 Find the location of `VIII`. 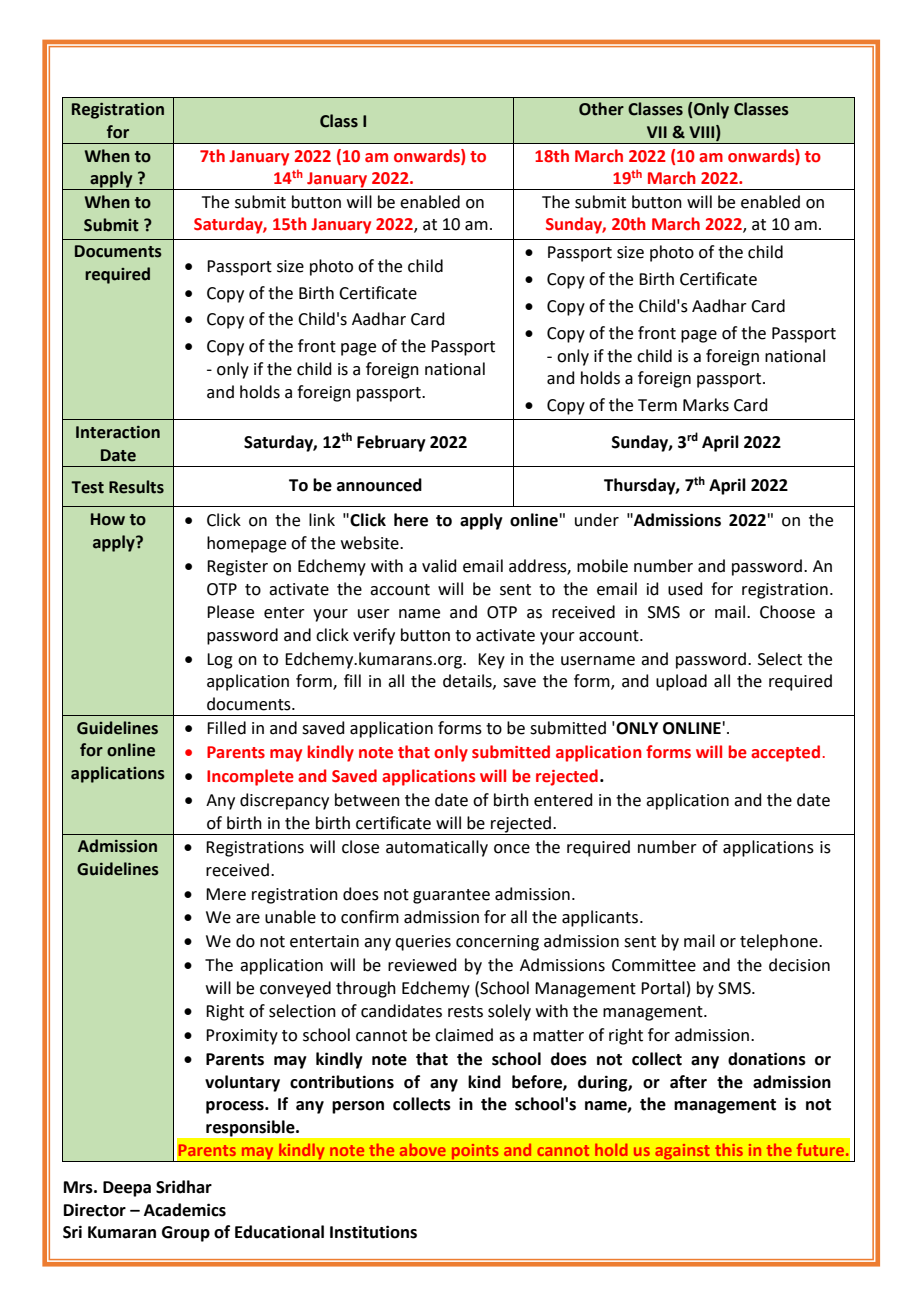

VIII is located at coordinates (701, 132).
